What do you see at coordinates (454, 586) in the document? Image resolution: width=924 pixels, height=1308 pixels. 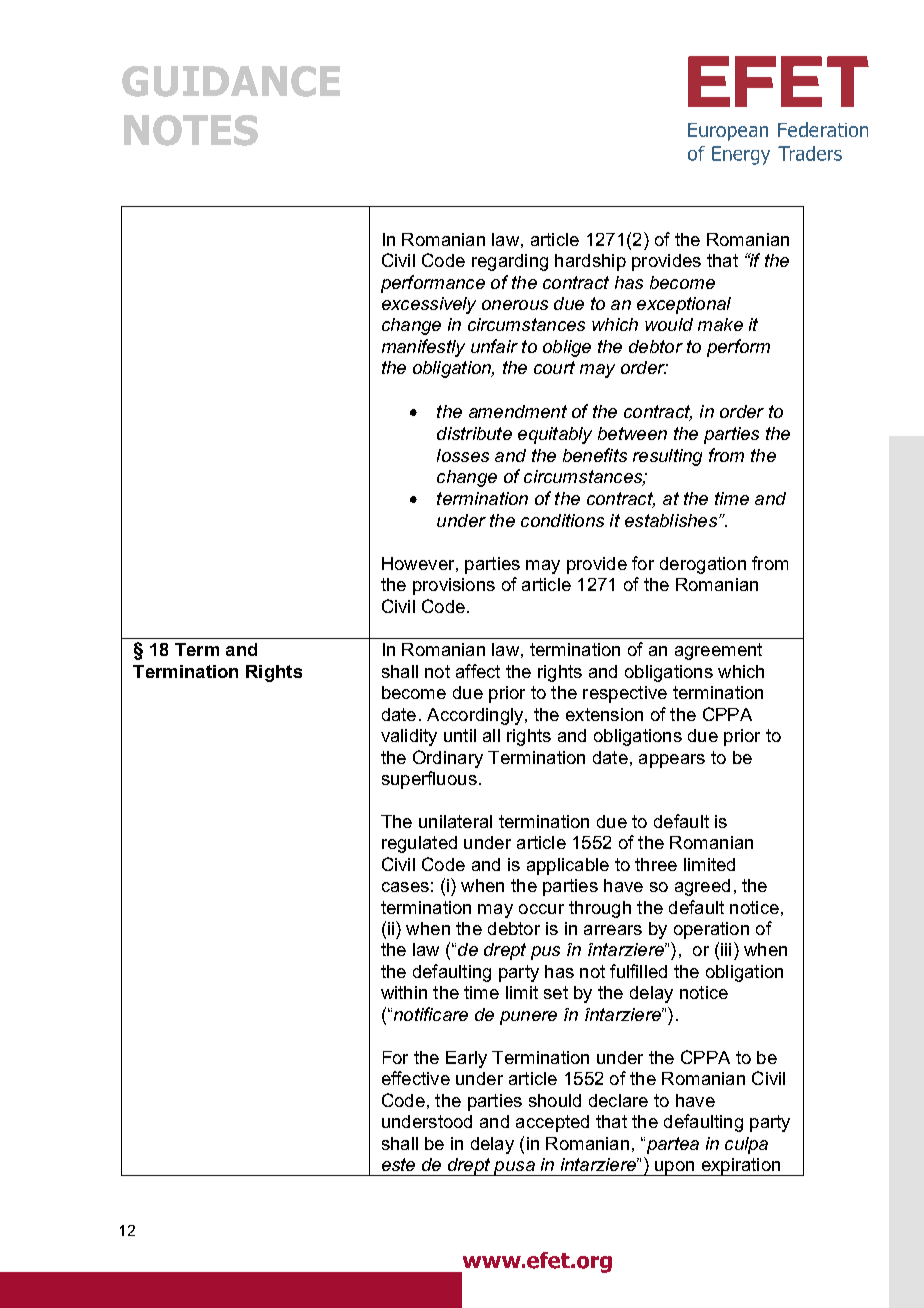 I see `provisions` at bounding box center [454, 586].
